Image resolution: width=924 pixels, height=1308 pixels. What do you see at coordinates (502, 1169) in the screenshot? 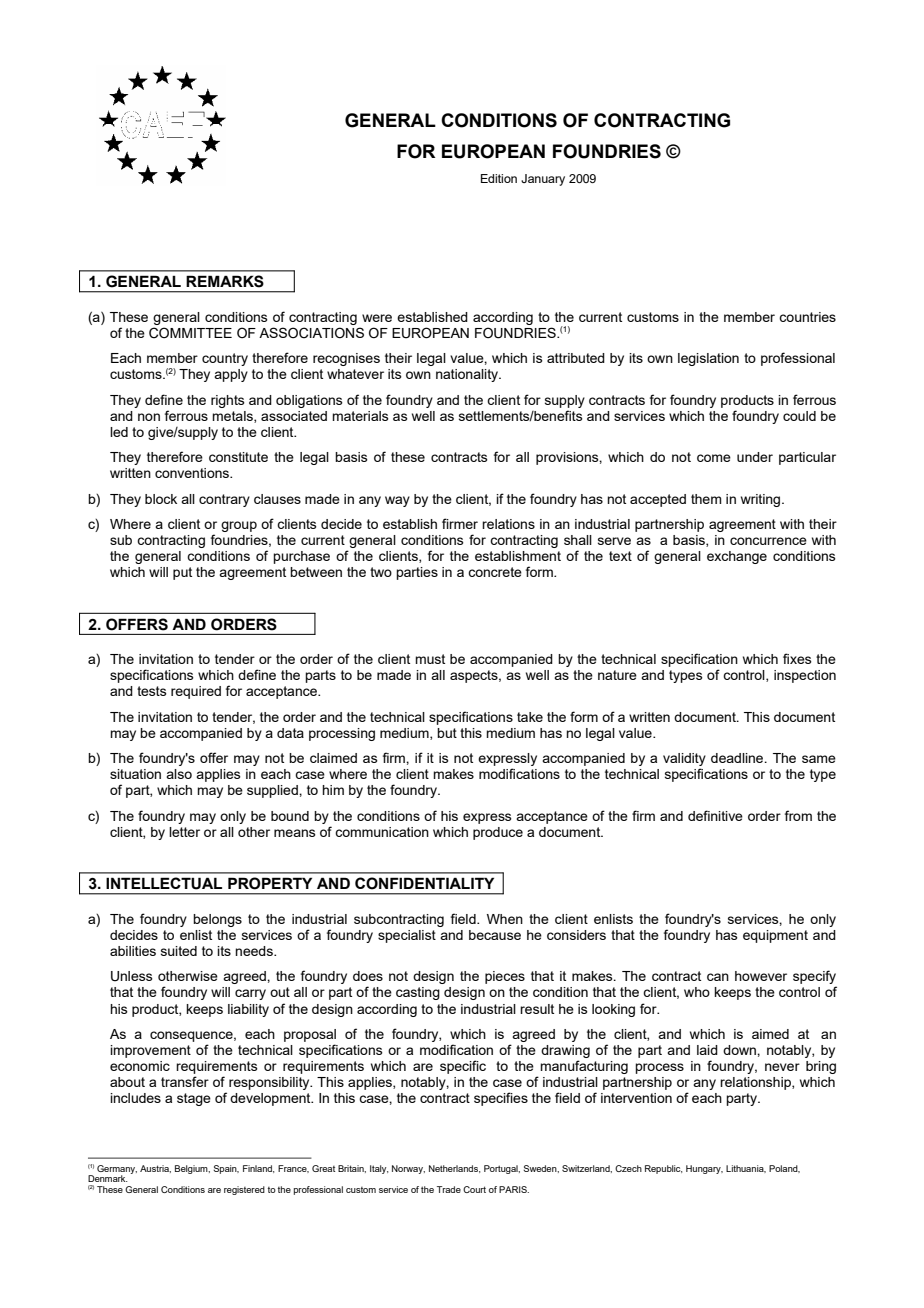
I see `Portugal` at bounding box center [502, 1169].
